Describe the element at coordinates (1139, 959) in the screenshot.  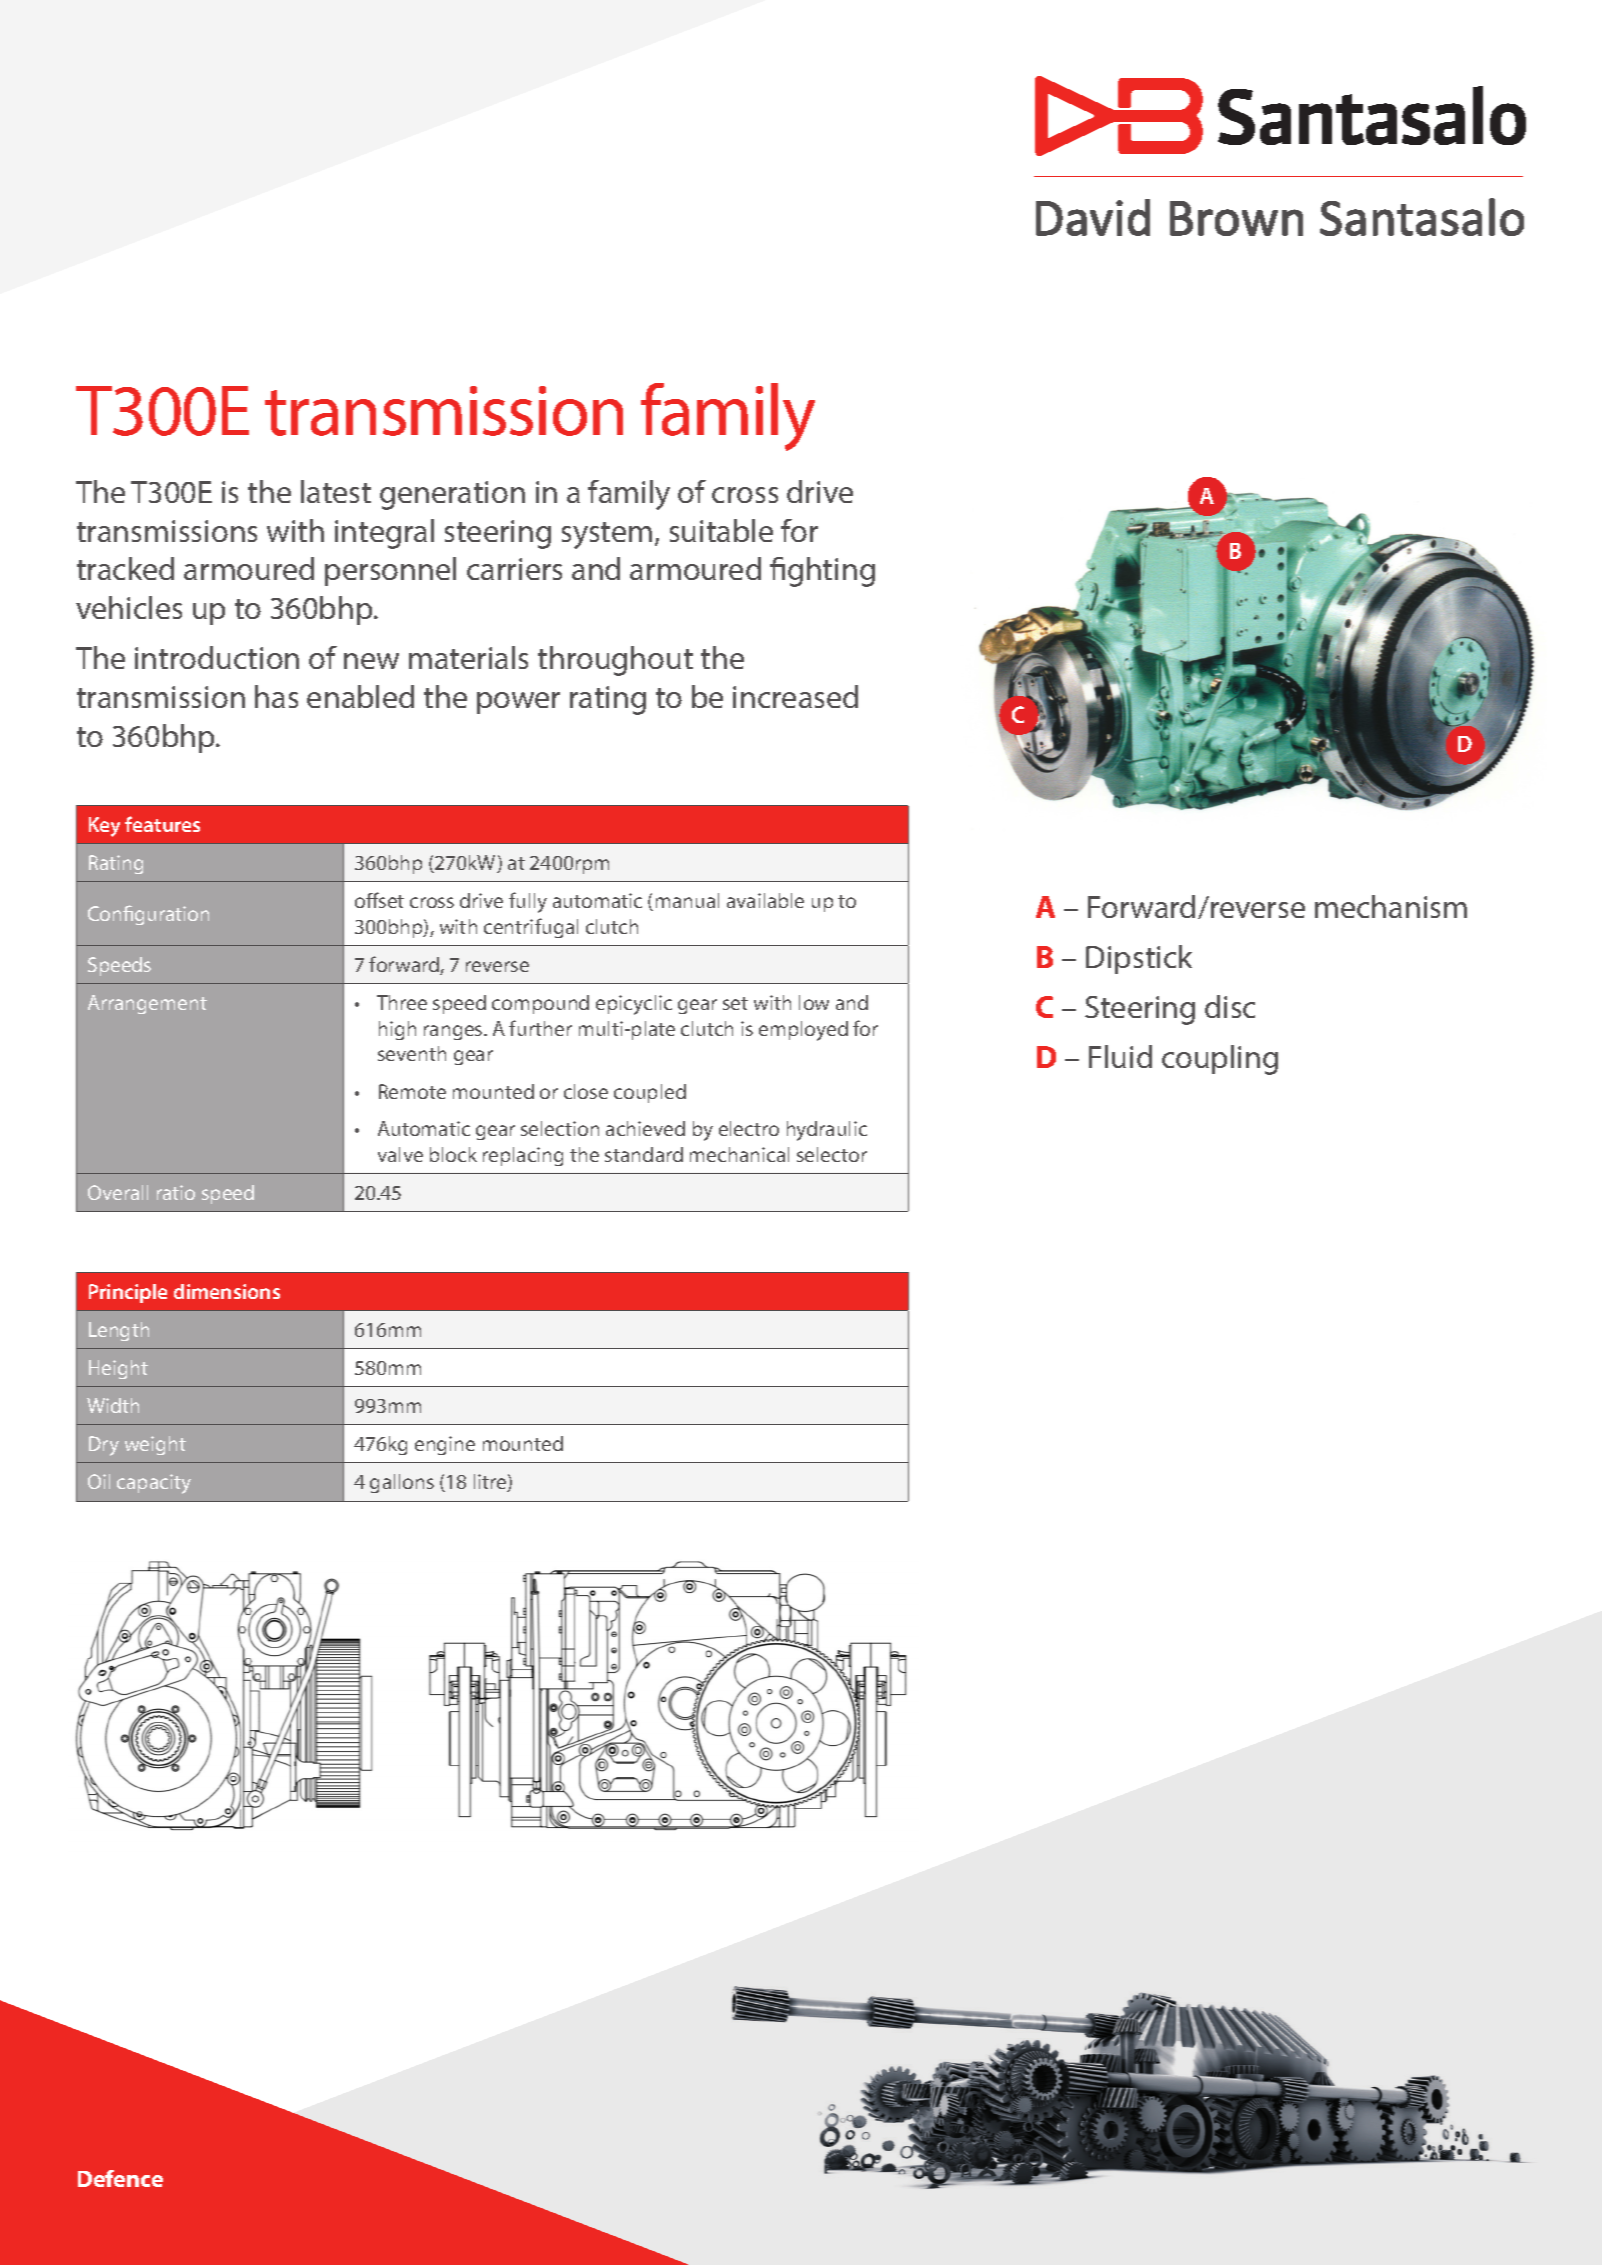
I see `Dipstick` at that location.
